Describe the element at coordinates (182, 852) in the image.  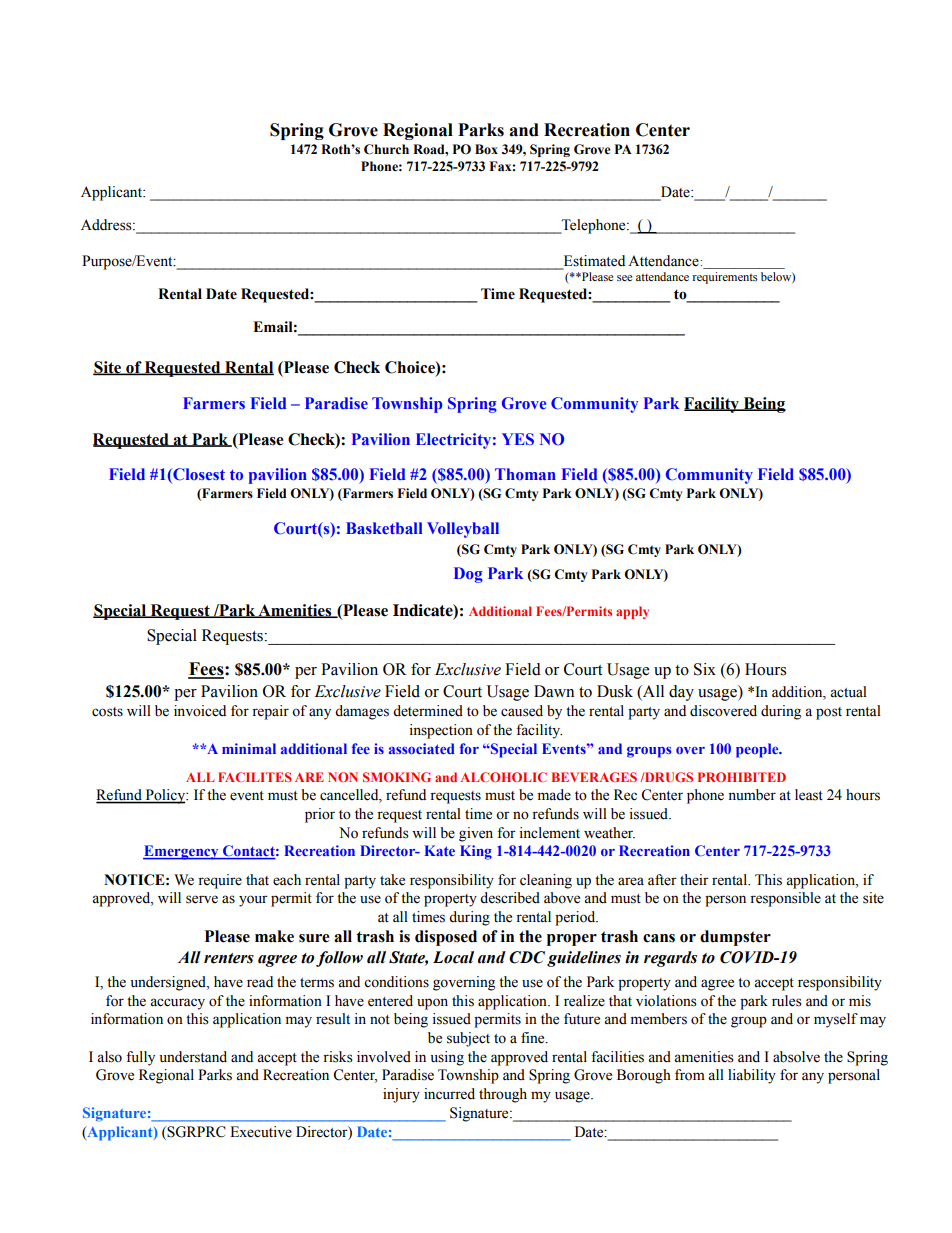
I see `Emergency` at that location.
